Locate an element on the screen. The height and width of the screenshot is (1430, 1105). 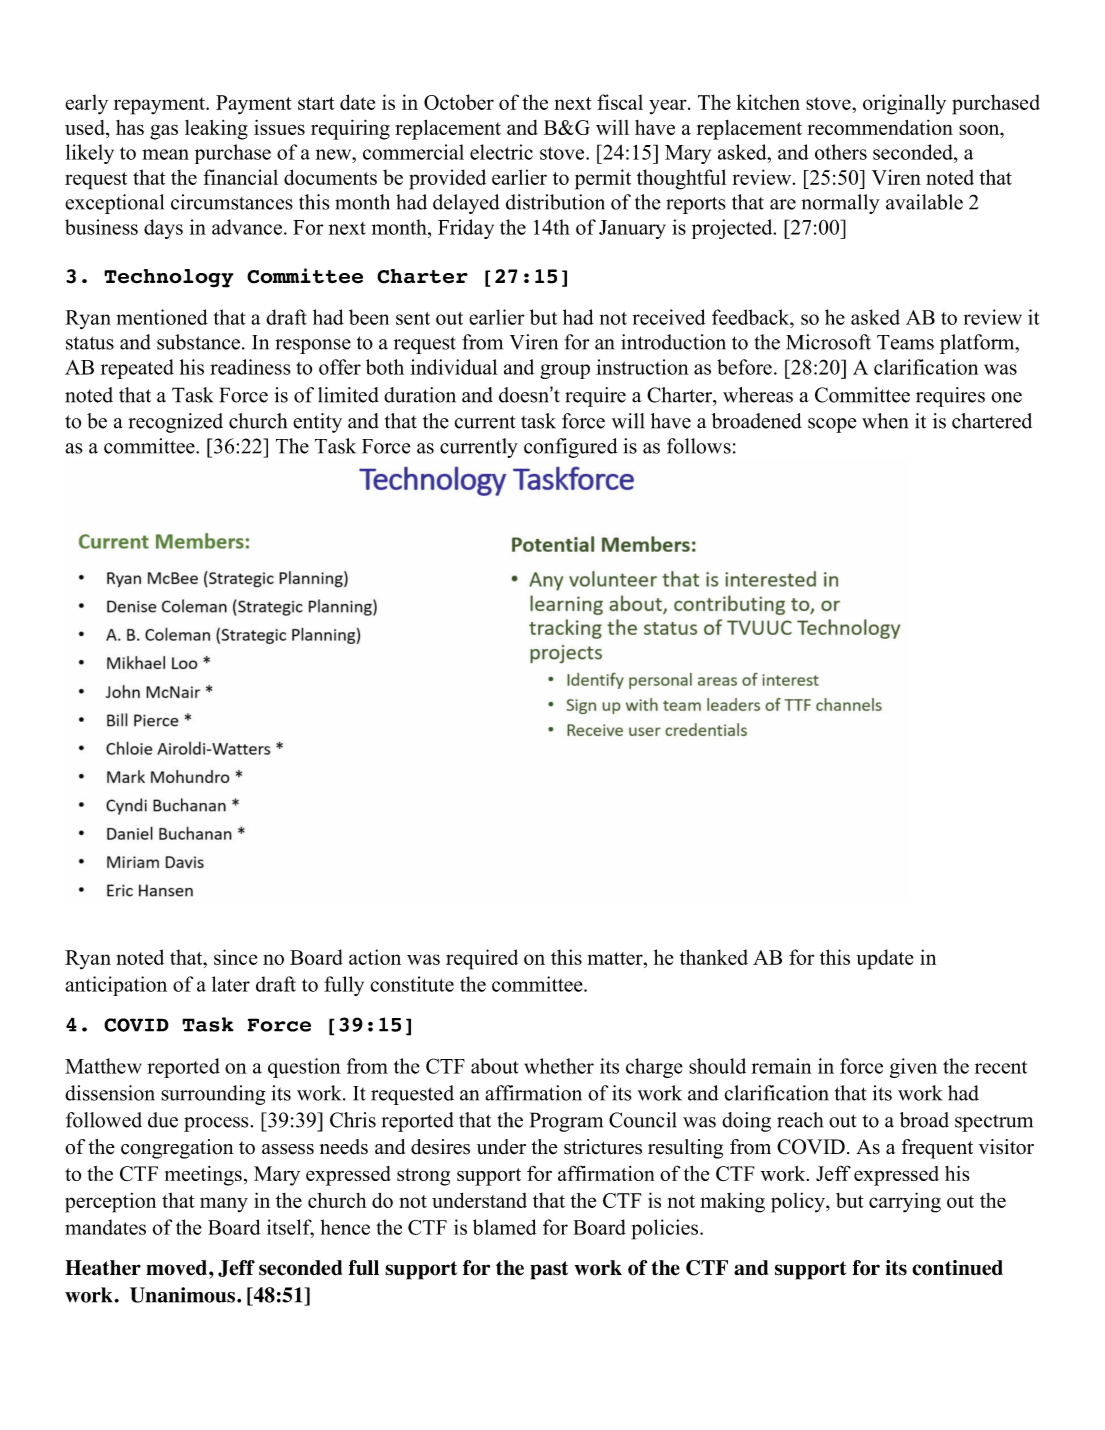
configured is located at coordinates (571, 448).
